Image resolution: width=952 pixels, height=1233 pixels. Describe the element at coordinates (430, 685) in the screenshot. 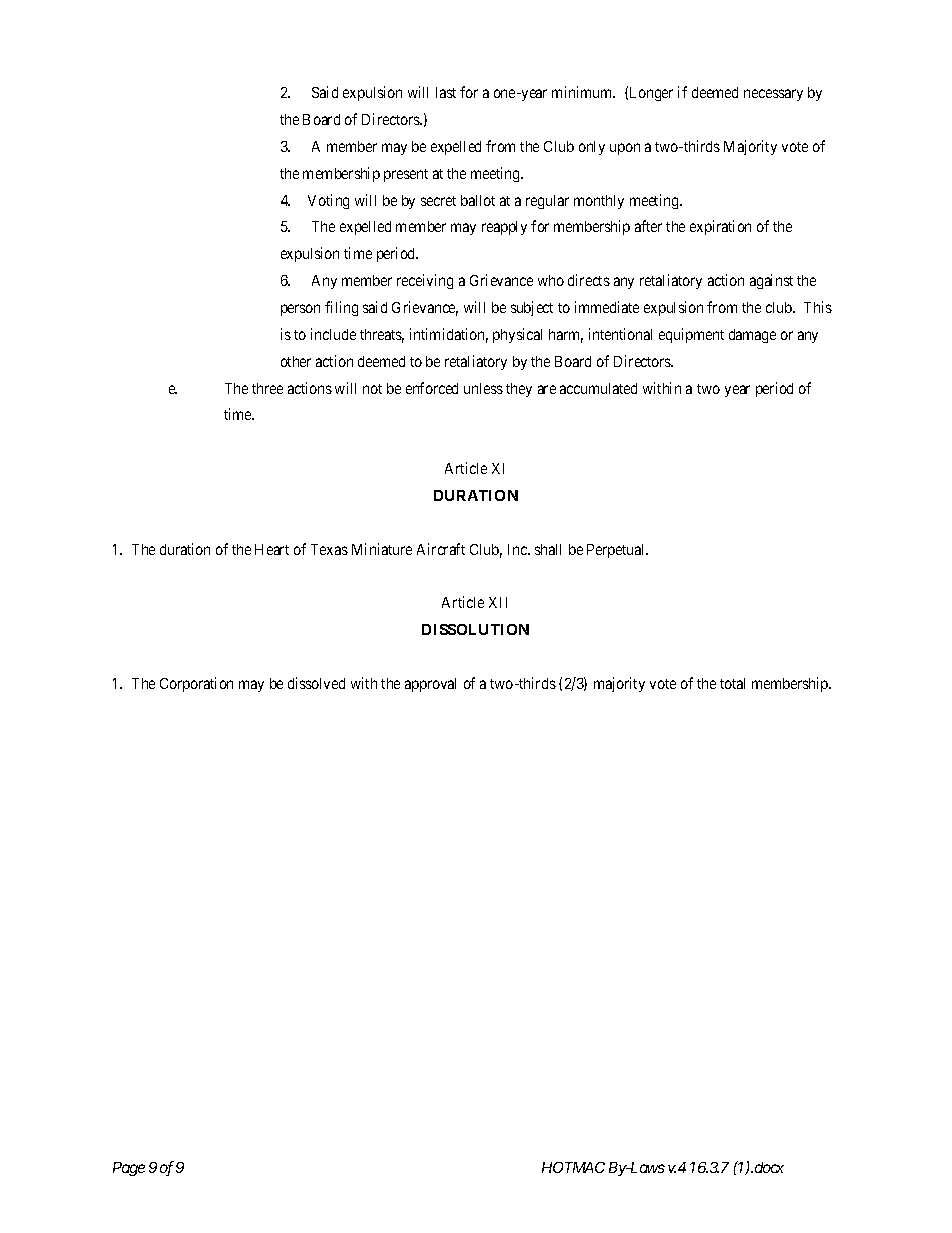

I see `approval` at that location.
